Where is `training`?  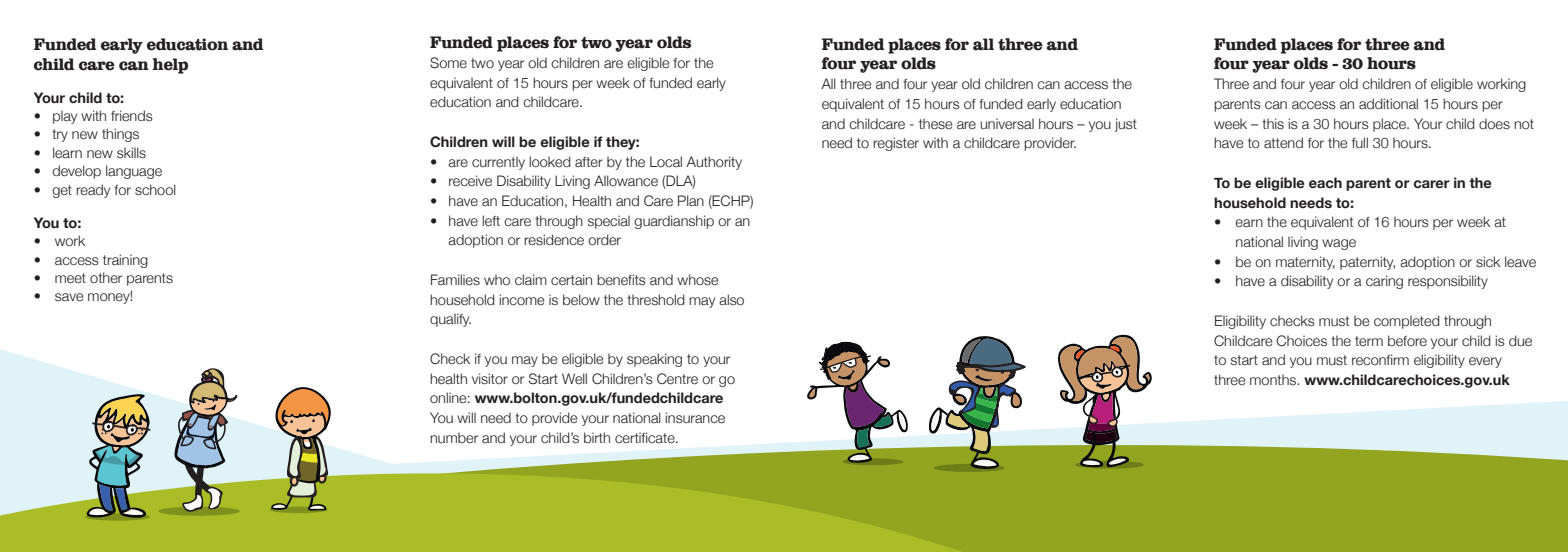
training is located at coordinates (125, 261).
